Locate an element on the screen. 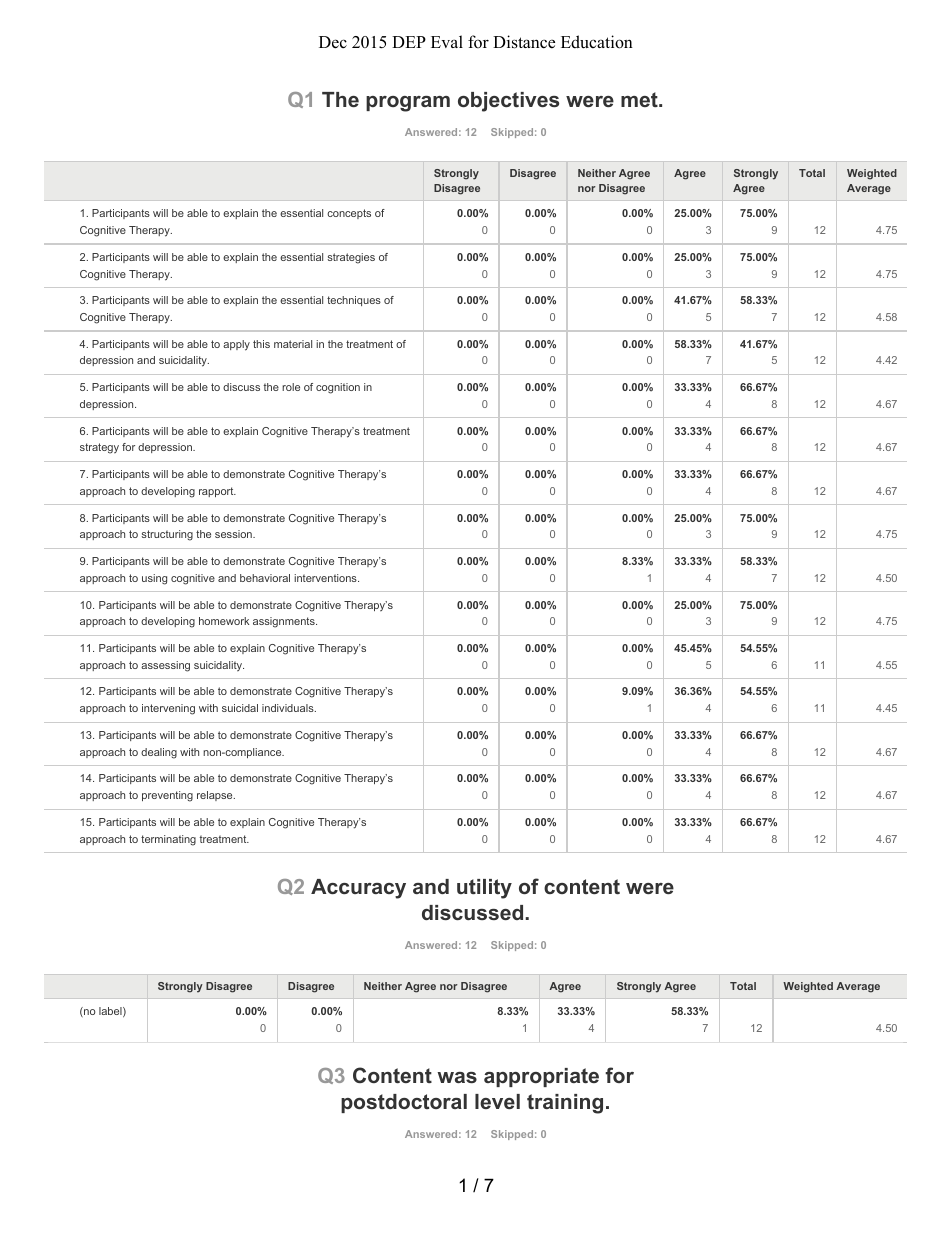  training is located at coordinates (565, 1104).
